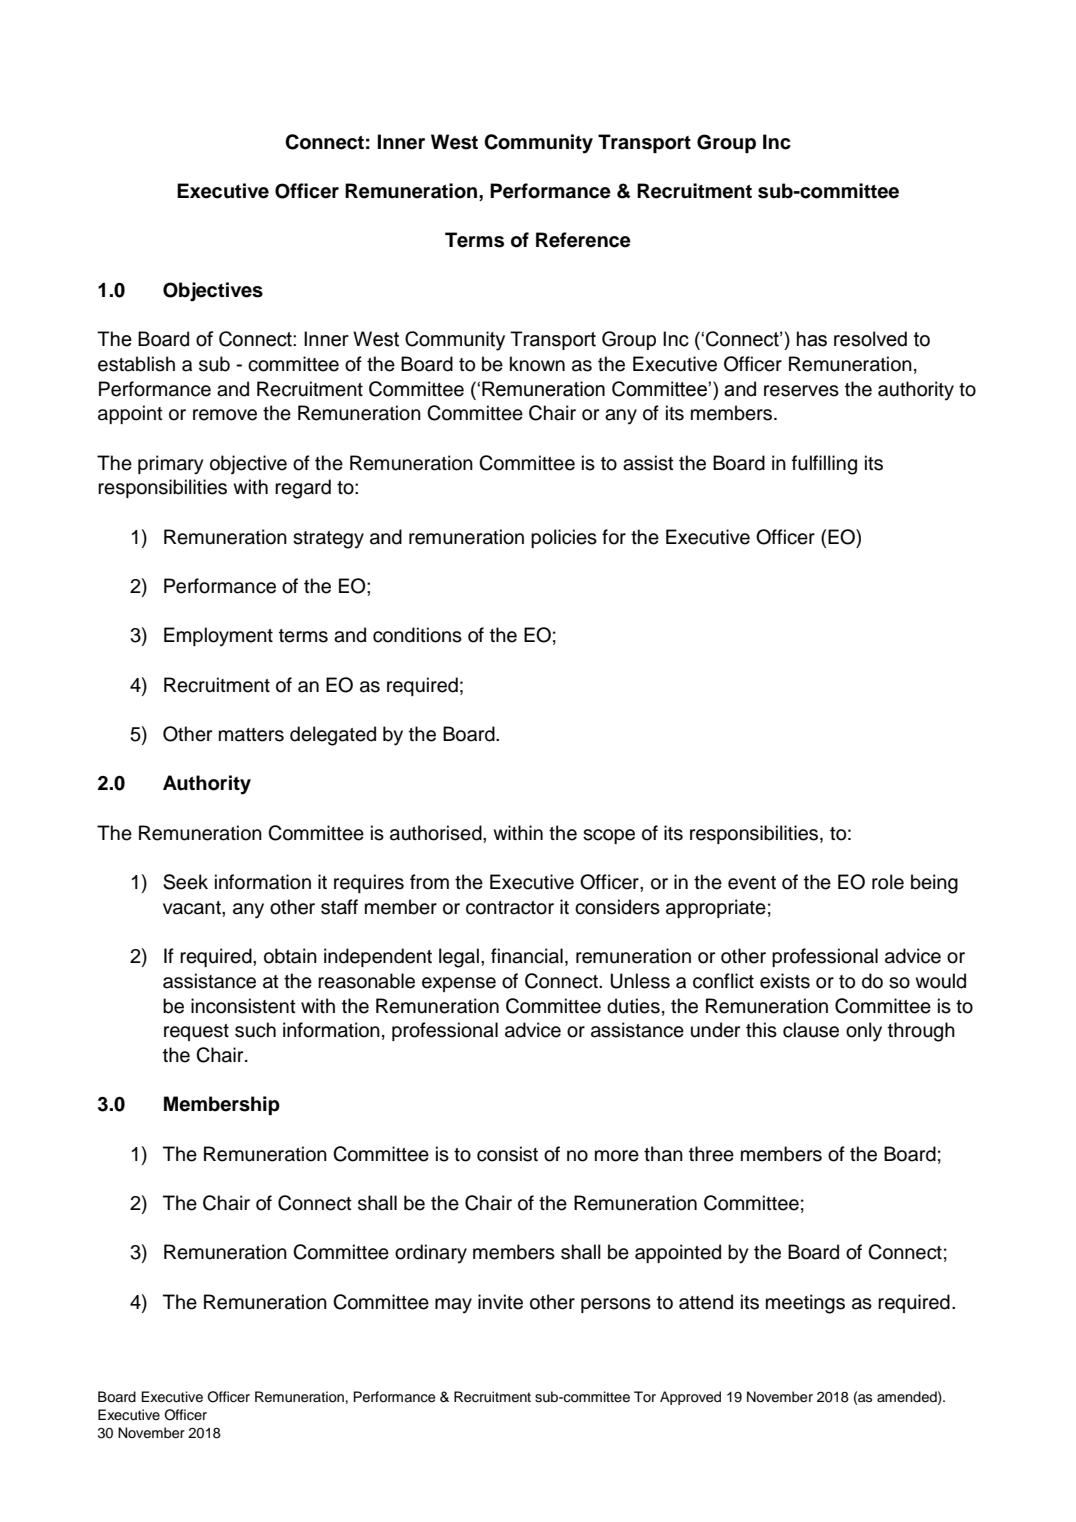 This document has width=1076, height=1522. Describe the element at coordinates (824, 465) in the document. I see `fulfilling` at that location.
